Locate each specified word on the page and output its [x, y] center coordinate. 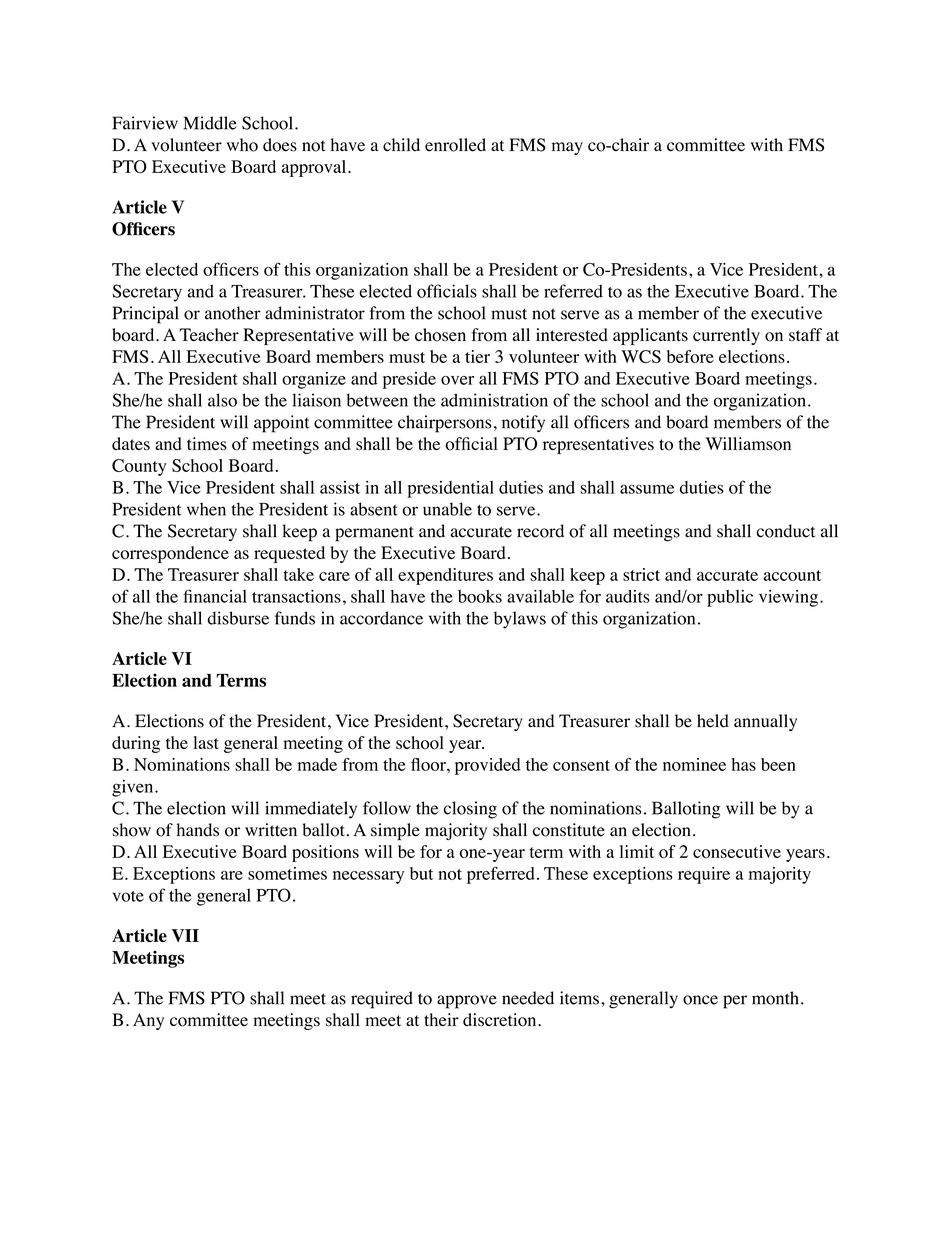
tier [477, 356]
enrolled [455, 145]
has [744, 764]
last [206, 742]
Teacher [209, 334]
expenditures [445, 576]
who [242, 145]
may [567, 148]
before [690, 356]
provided [488, 766]
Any [148, 1021]
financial [215, 596]
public [730, 598]
